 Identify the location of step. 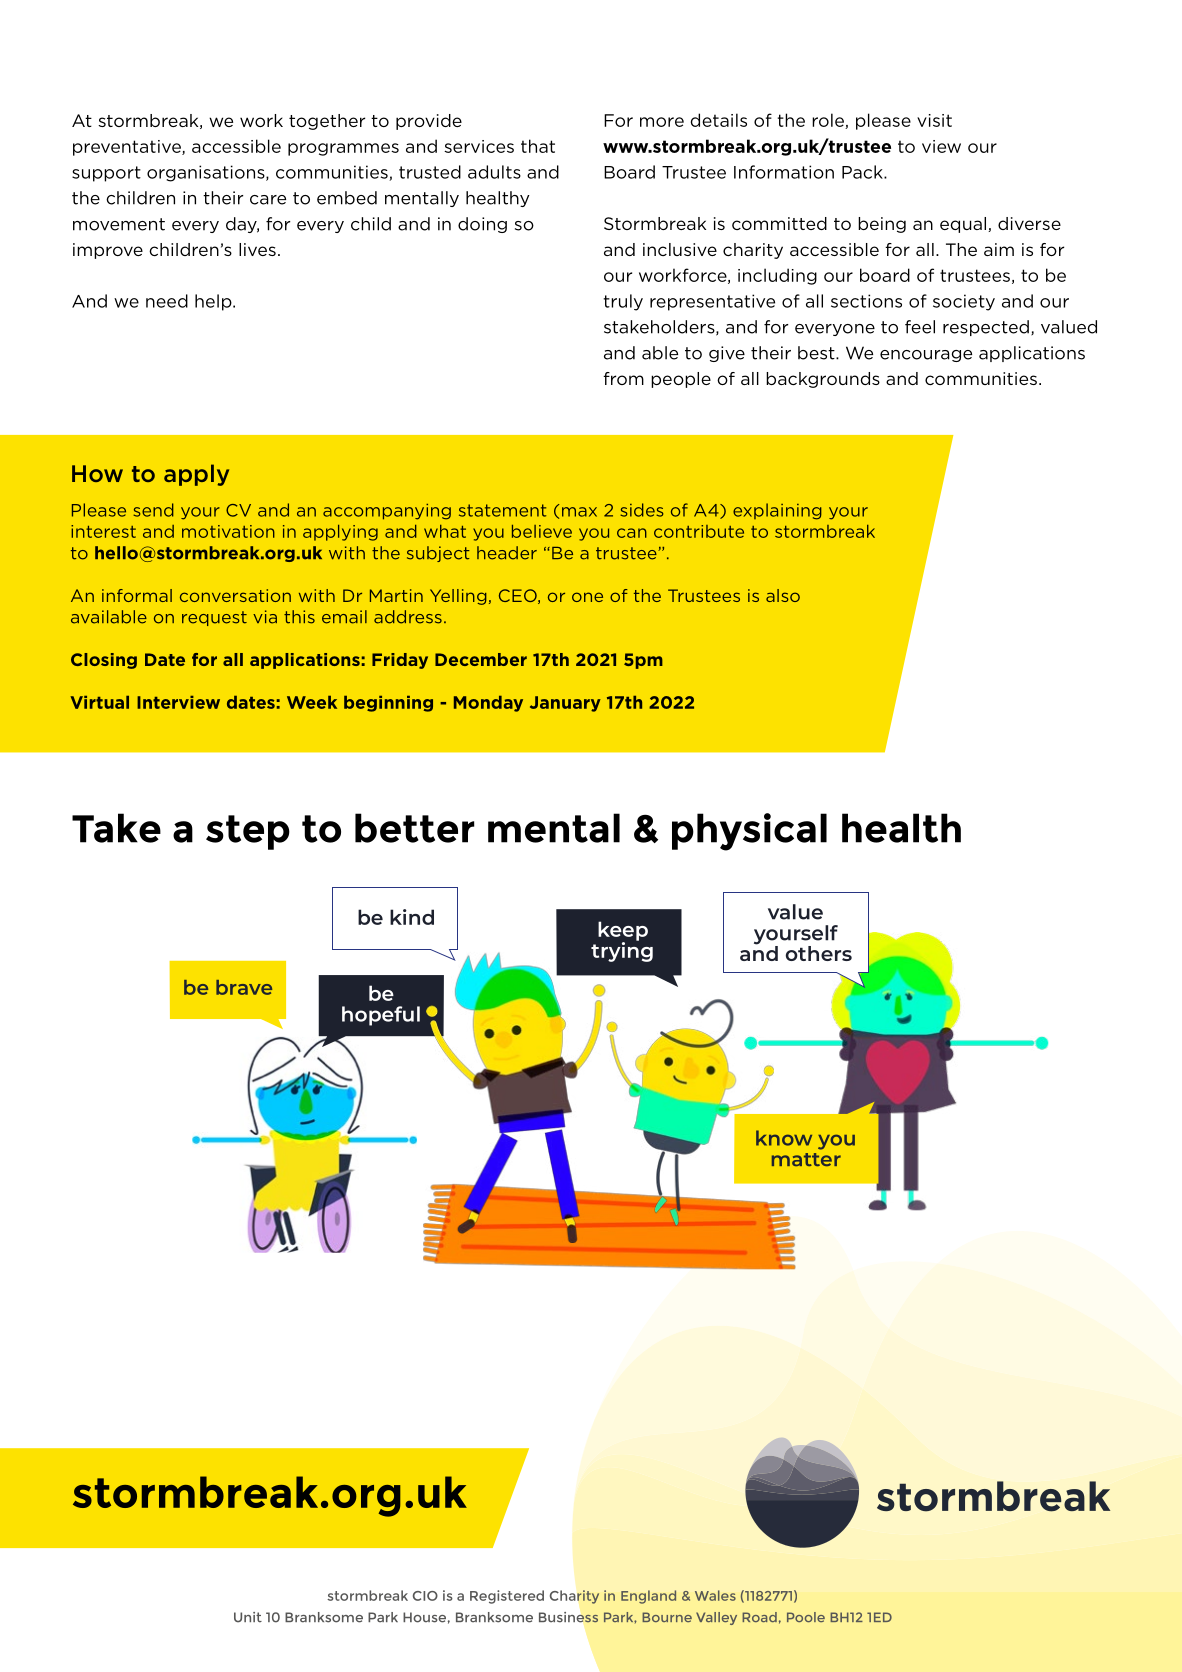
(248, 832).
